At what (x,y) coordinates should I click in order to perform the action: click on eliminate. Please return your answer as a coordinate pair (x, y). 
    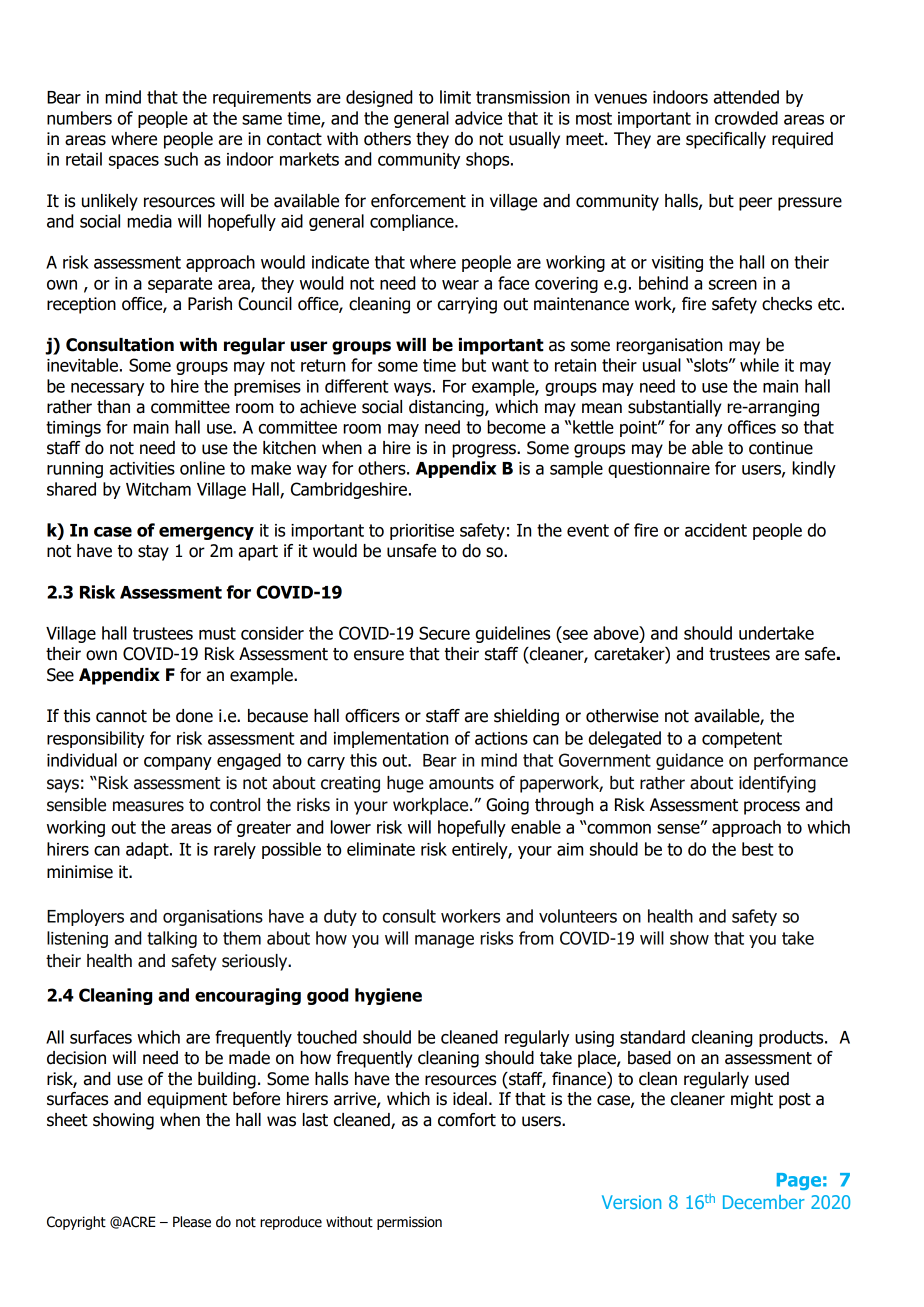
    Looking at the image, I should click on (381, 849).
